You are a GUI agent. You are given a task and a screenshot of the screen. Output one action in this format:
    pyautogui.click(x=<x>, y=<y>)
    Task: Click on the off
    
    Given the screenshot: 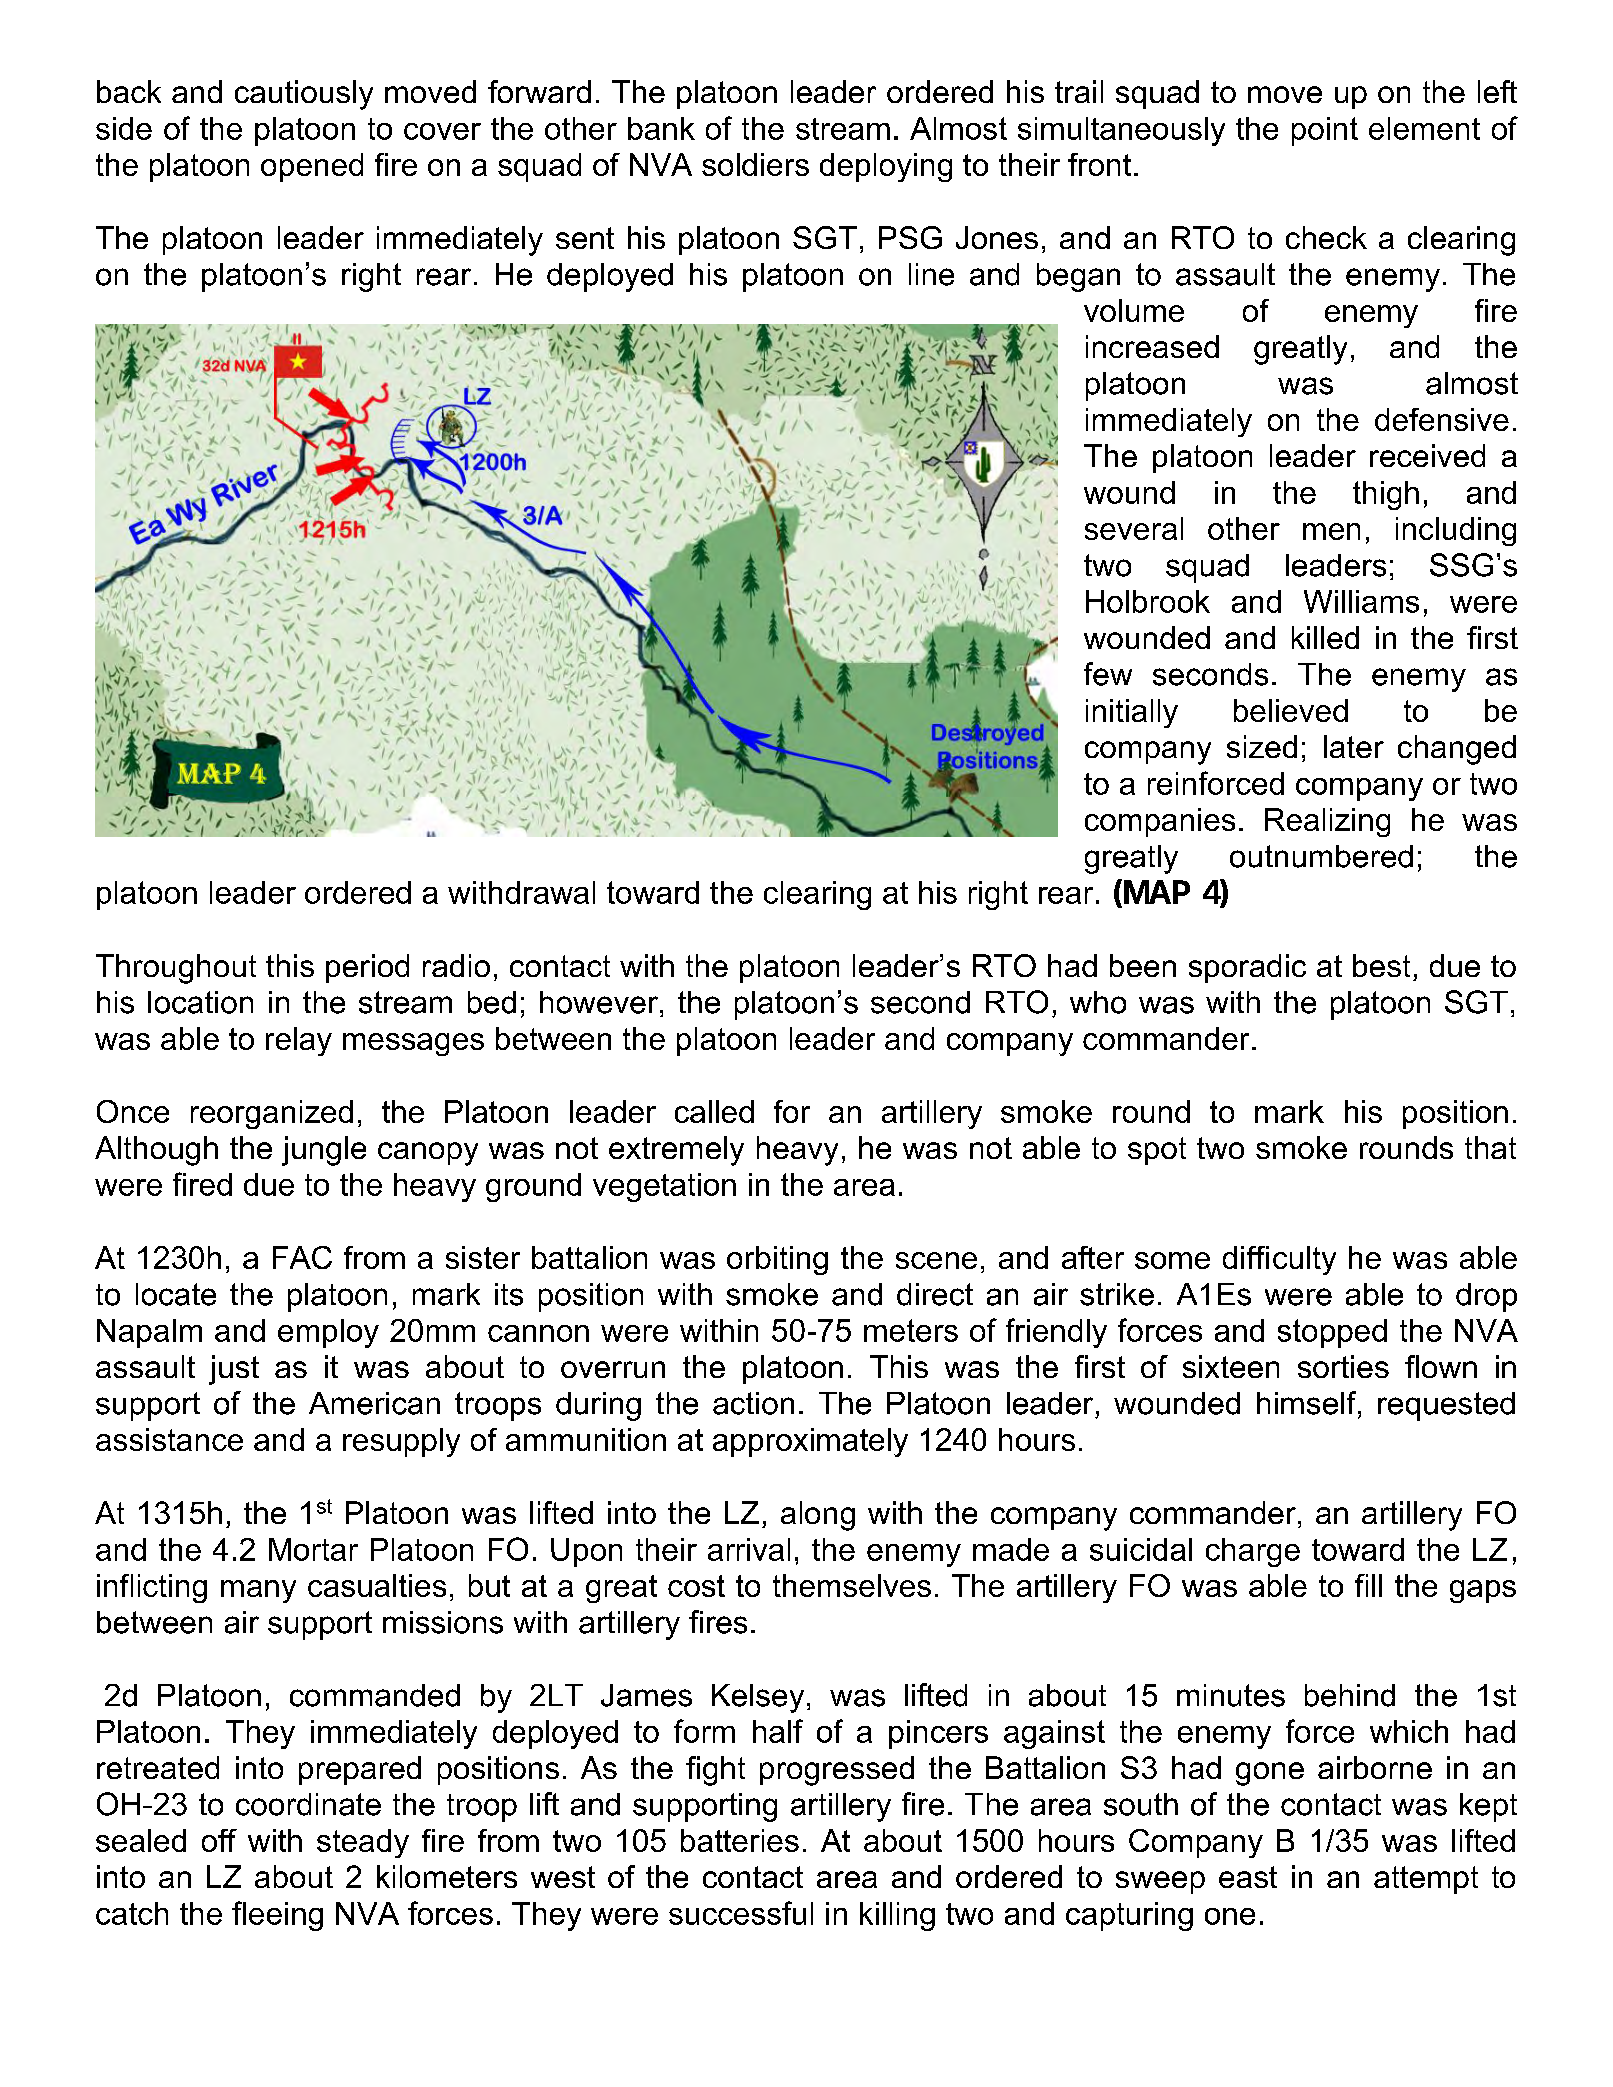 What is the action you would take?
    pyautogui.click(x=219, y=1840)
